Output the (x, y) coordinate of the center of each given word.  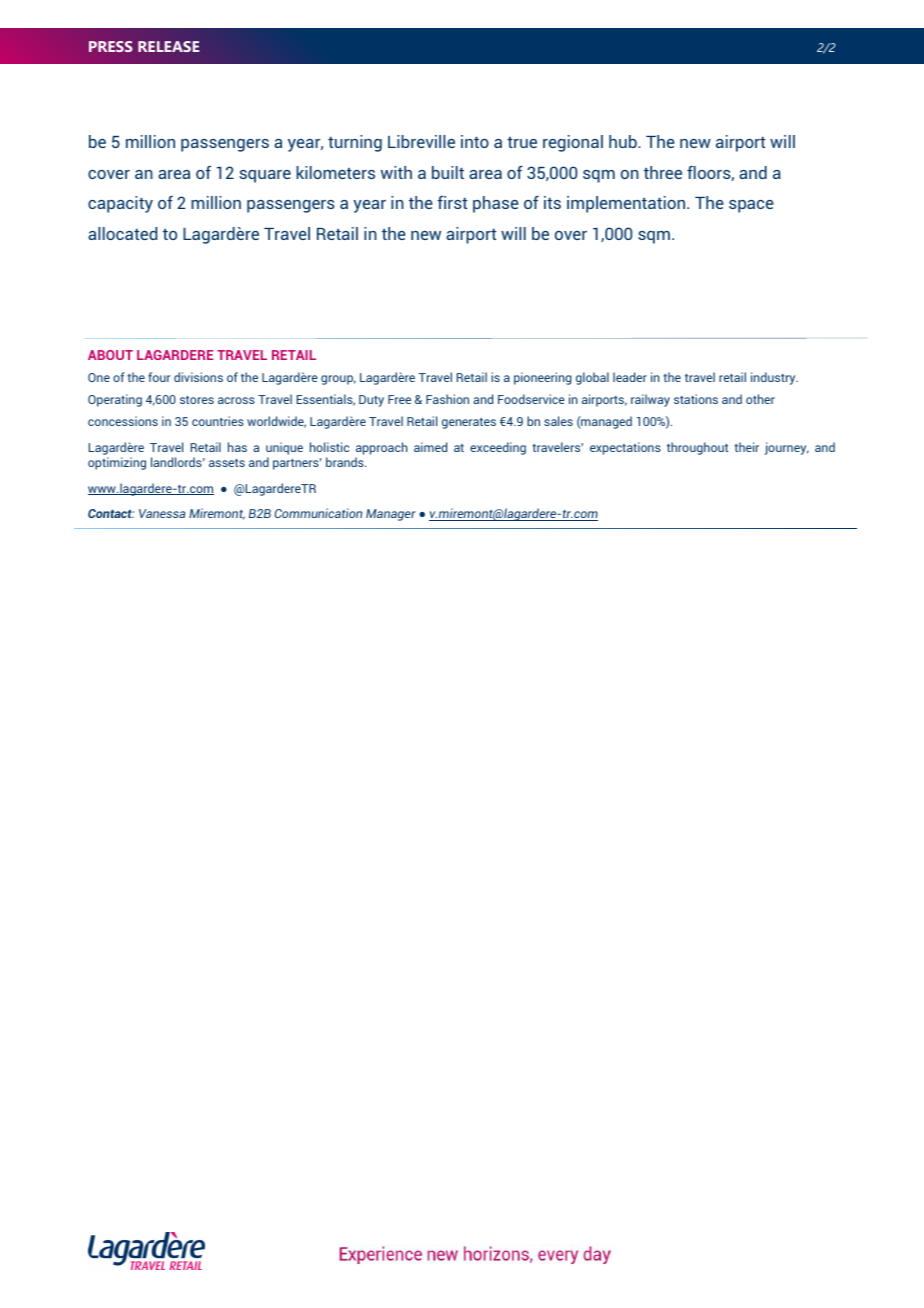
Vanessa (162, 513)
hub (624, 141)
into (475, 141)
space (751, 206)
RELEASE (168, 46)
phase (496, 204)
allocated (122, 233)
